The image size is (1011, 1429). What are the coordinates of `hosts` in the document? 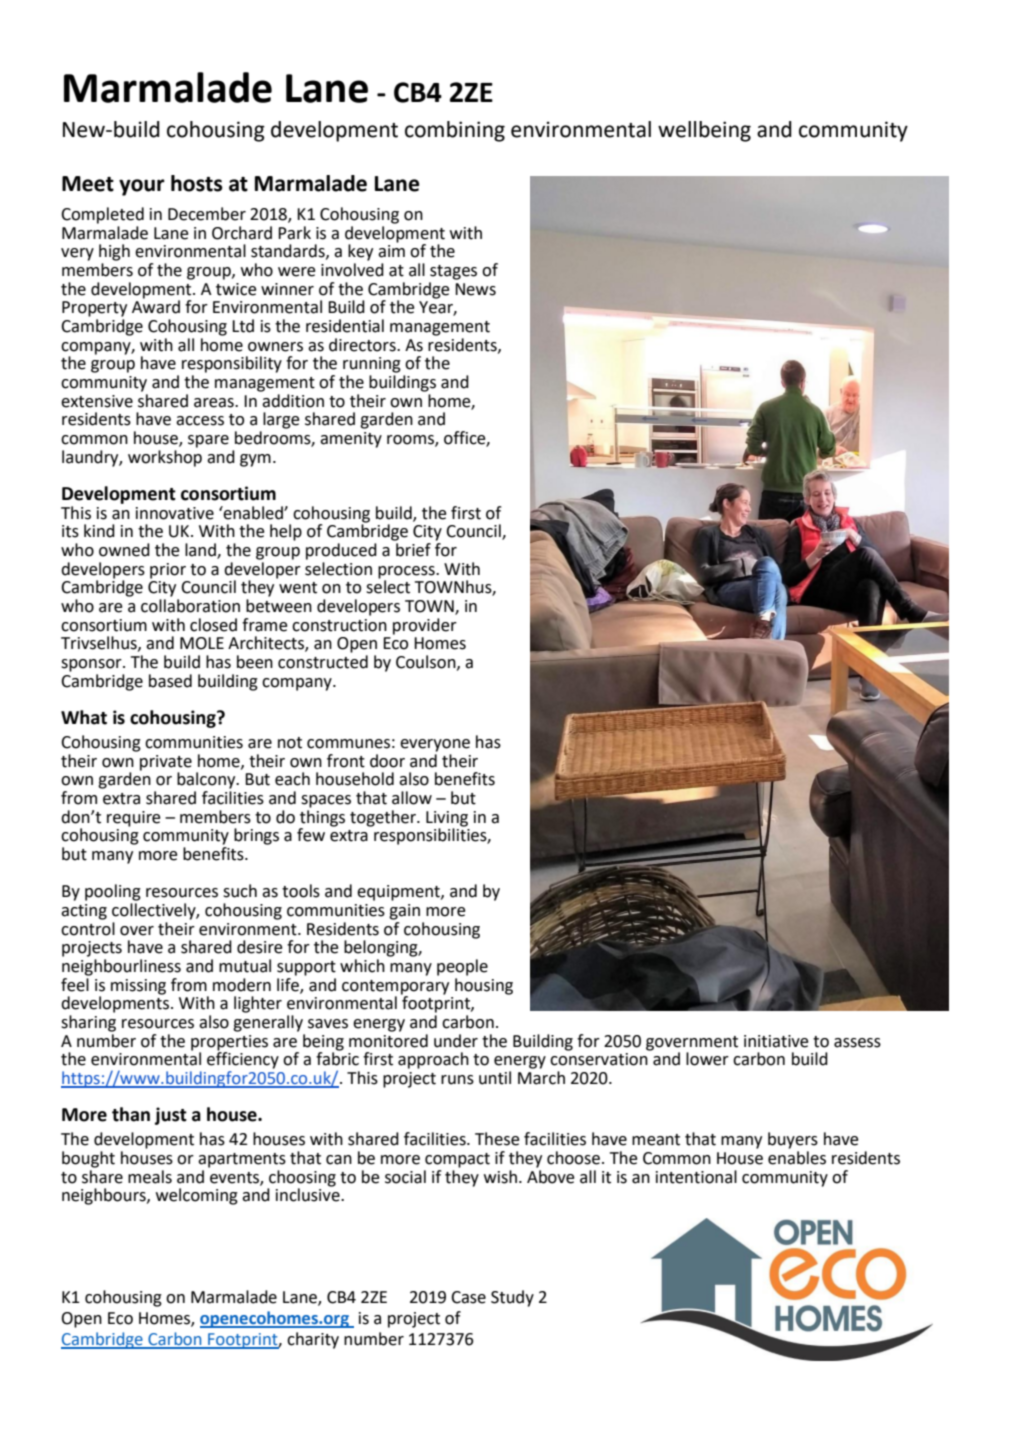 It's located at (197, 183).
